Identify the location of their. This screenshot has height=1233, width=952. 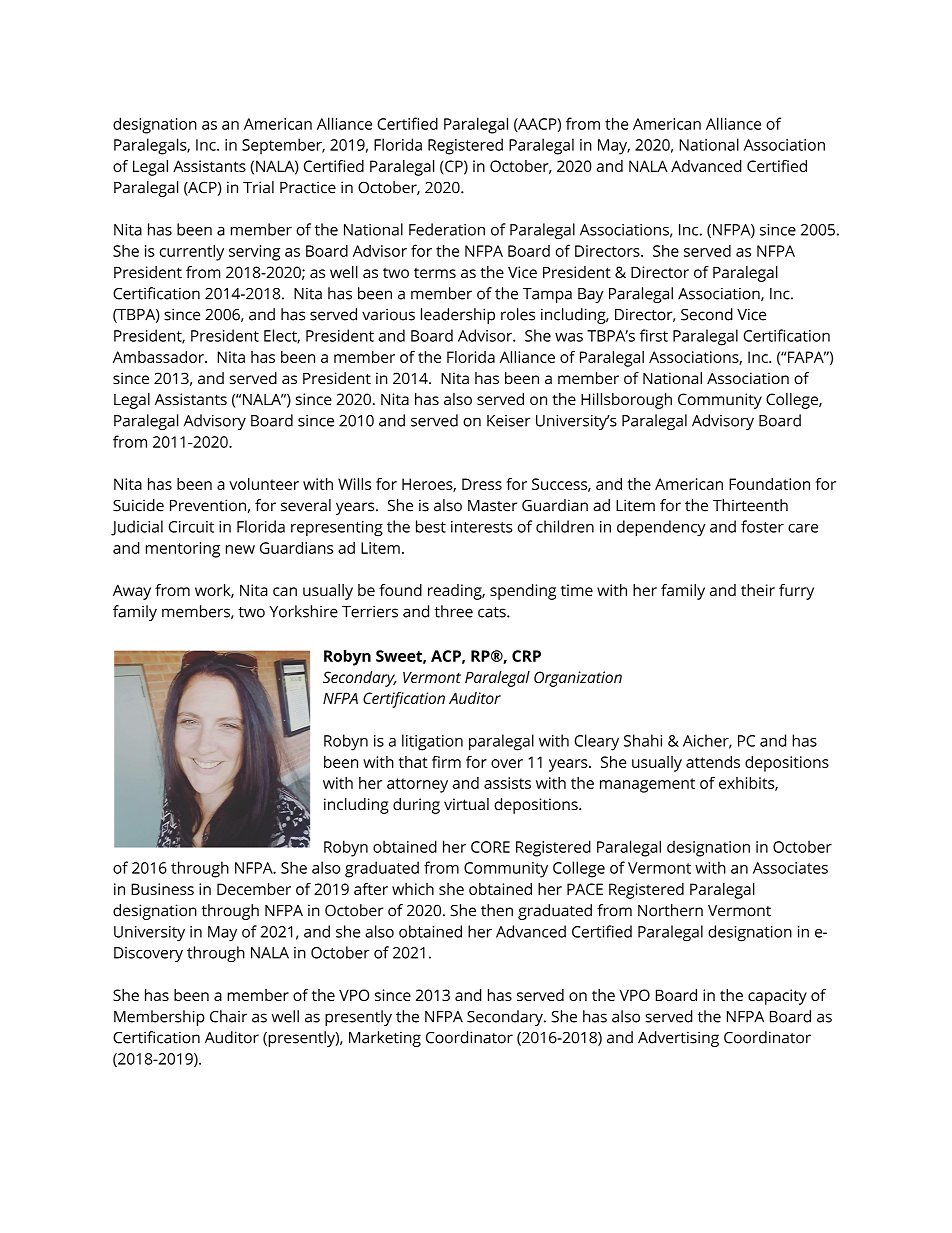
(758, 590).
